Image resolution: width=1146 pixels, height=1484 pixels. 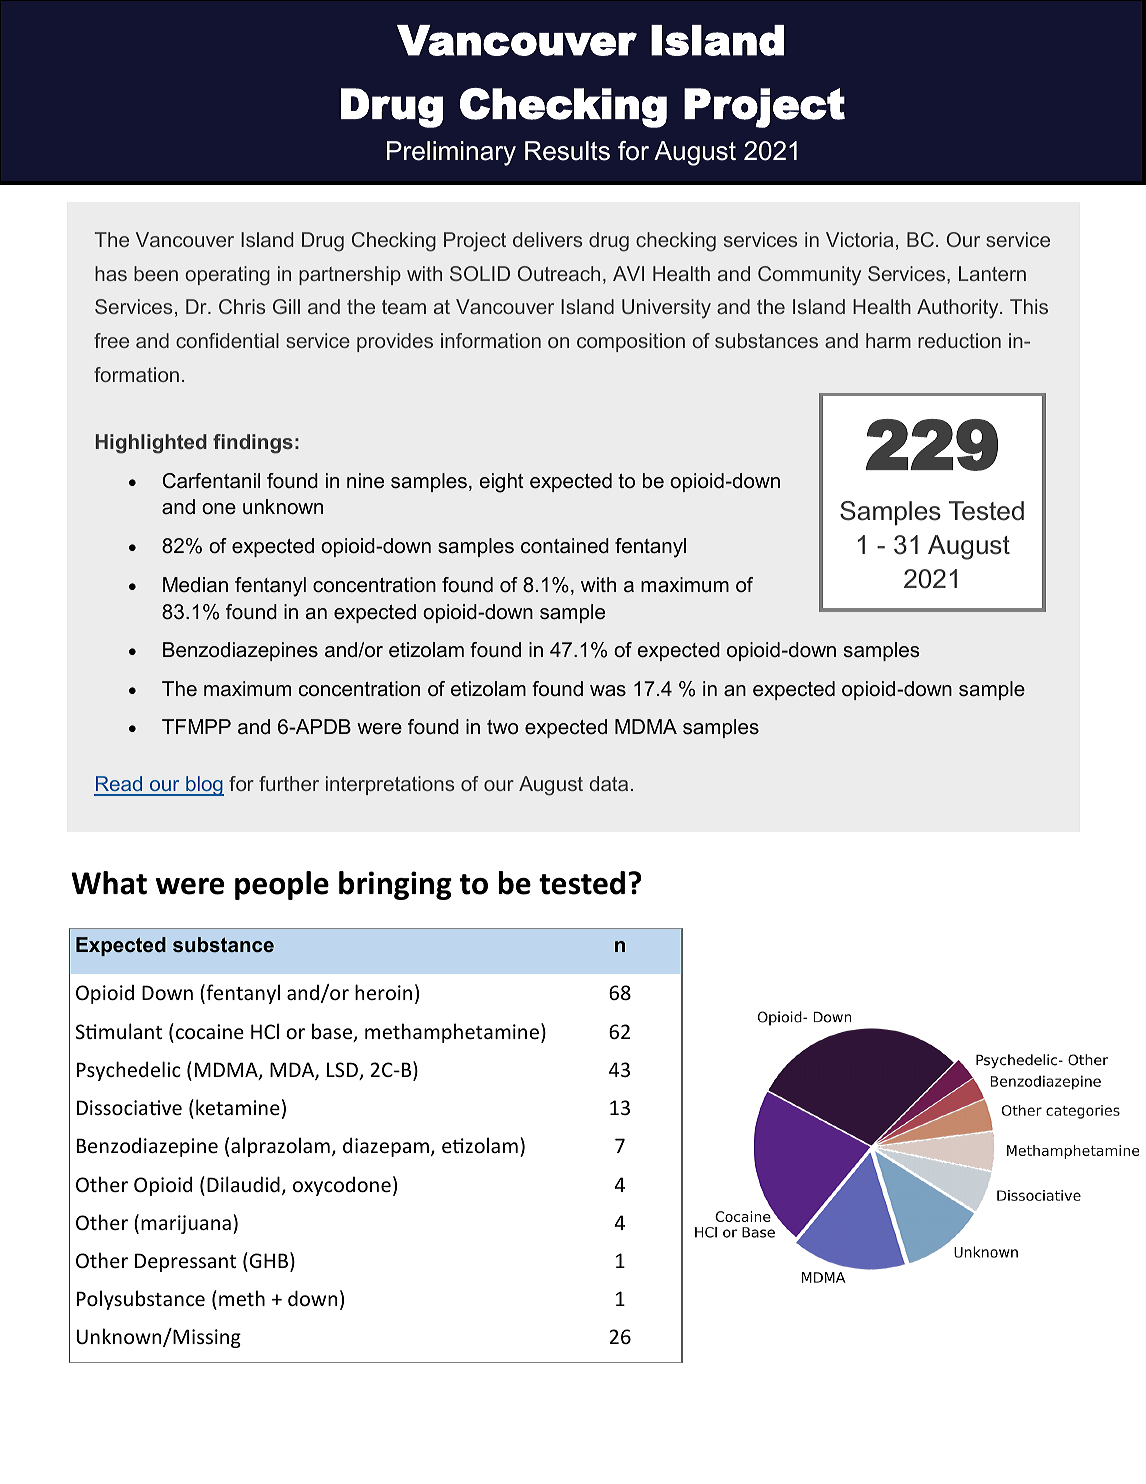 I want to click on heroin, so click(x=383, y=992).
